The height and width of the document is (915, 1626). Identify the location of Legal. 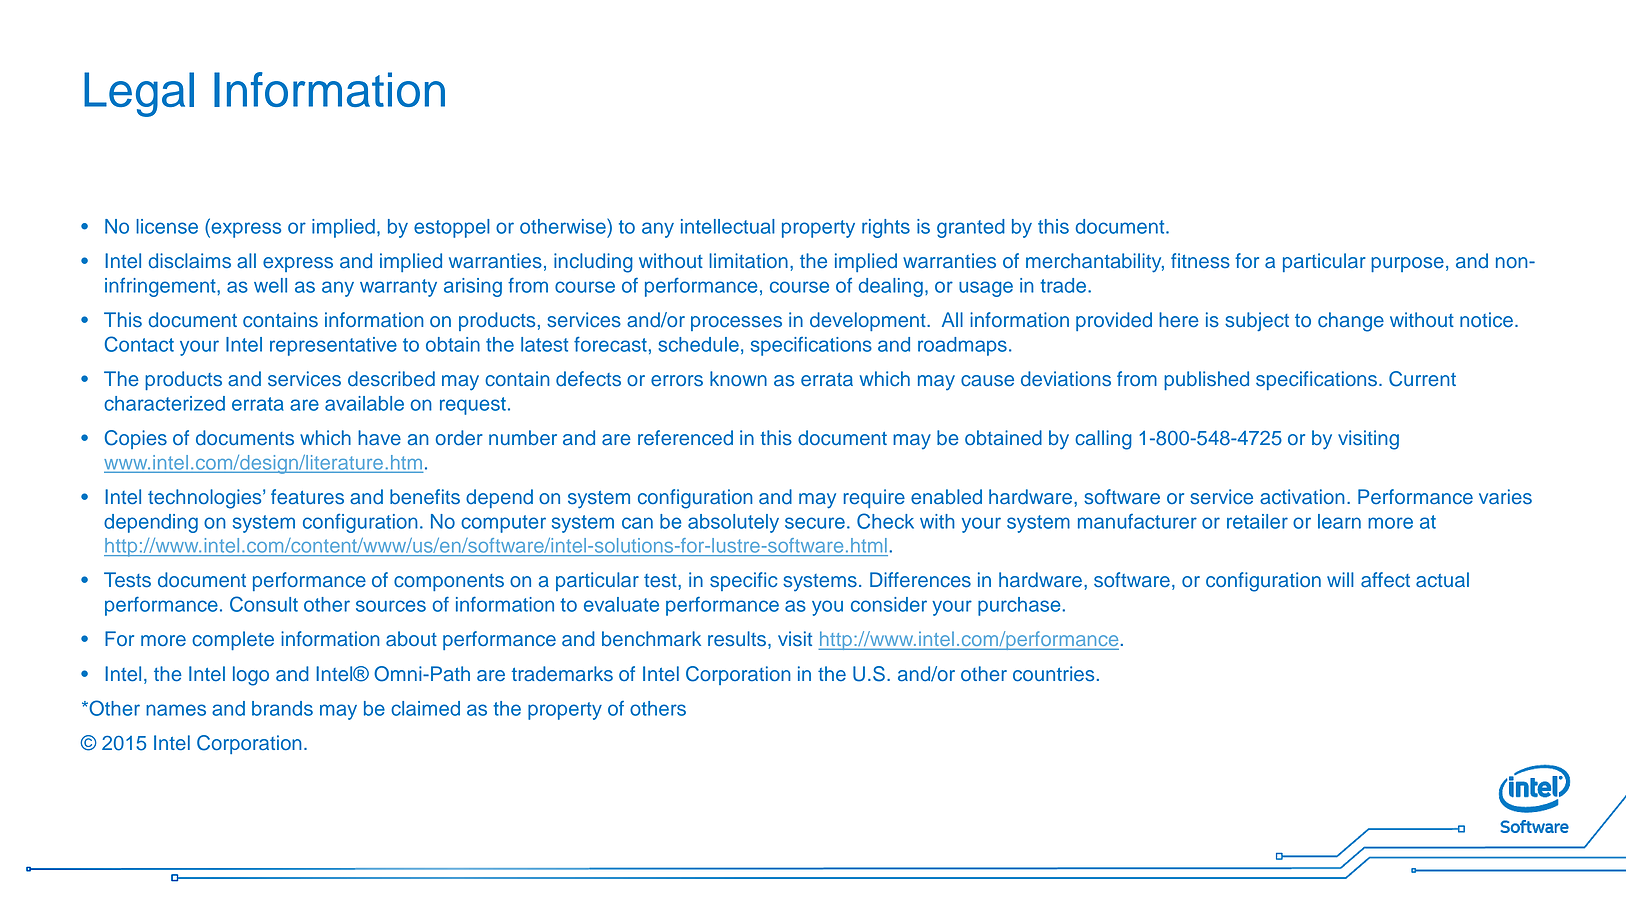
(139, 94).
